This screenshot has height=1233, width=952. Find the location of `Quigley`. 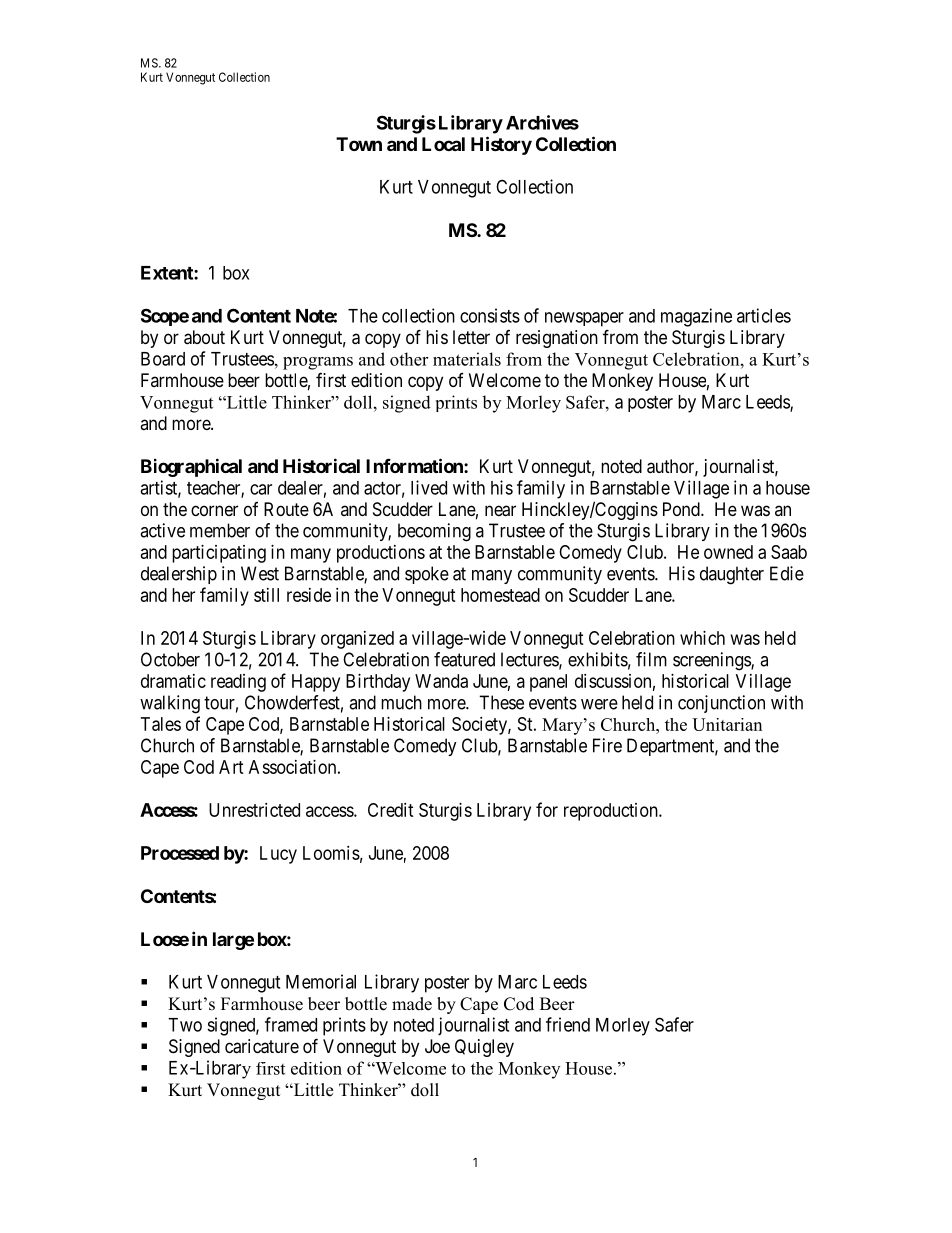

Quigley is located at coordinates (484, 1048).
